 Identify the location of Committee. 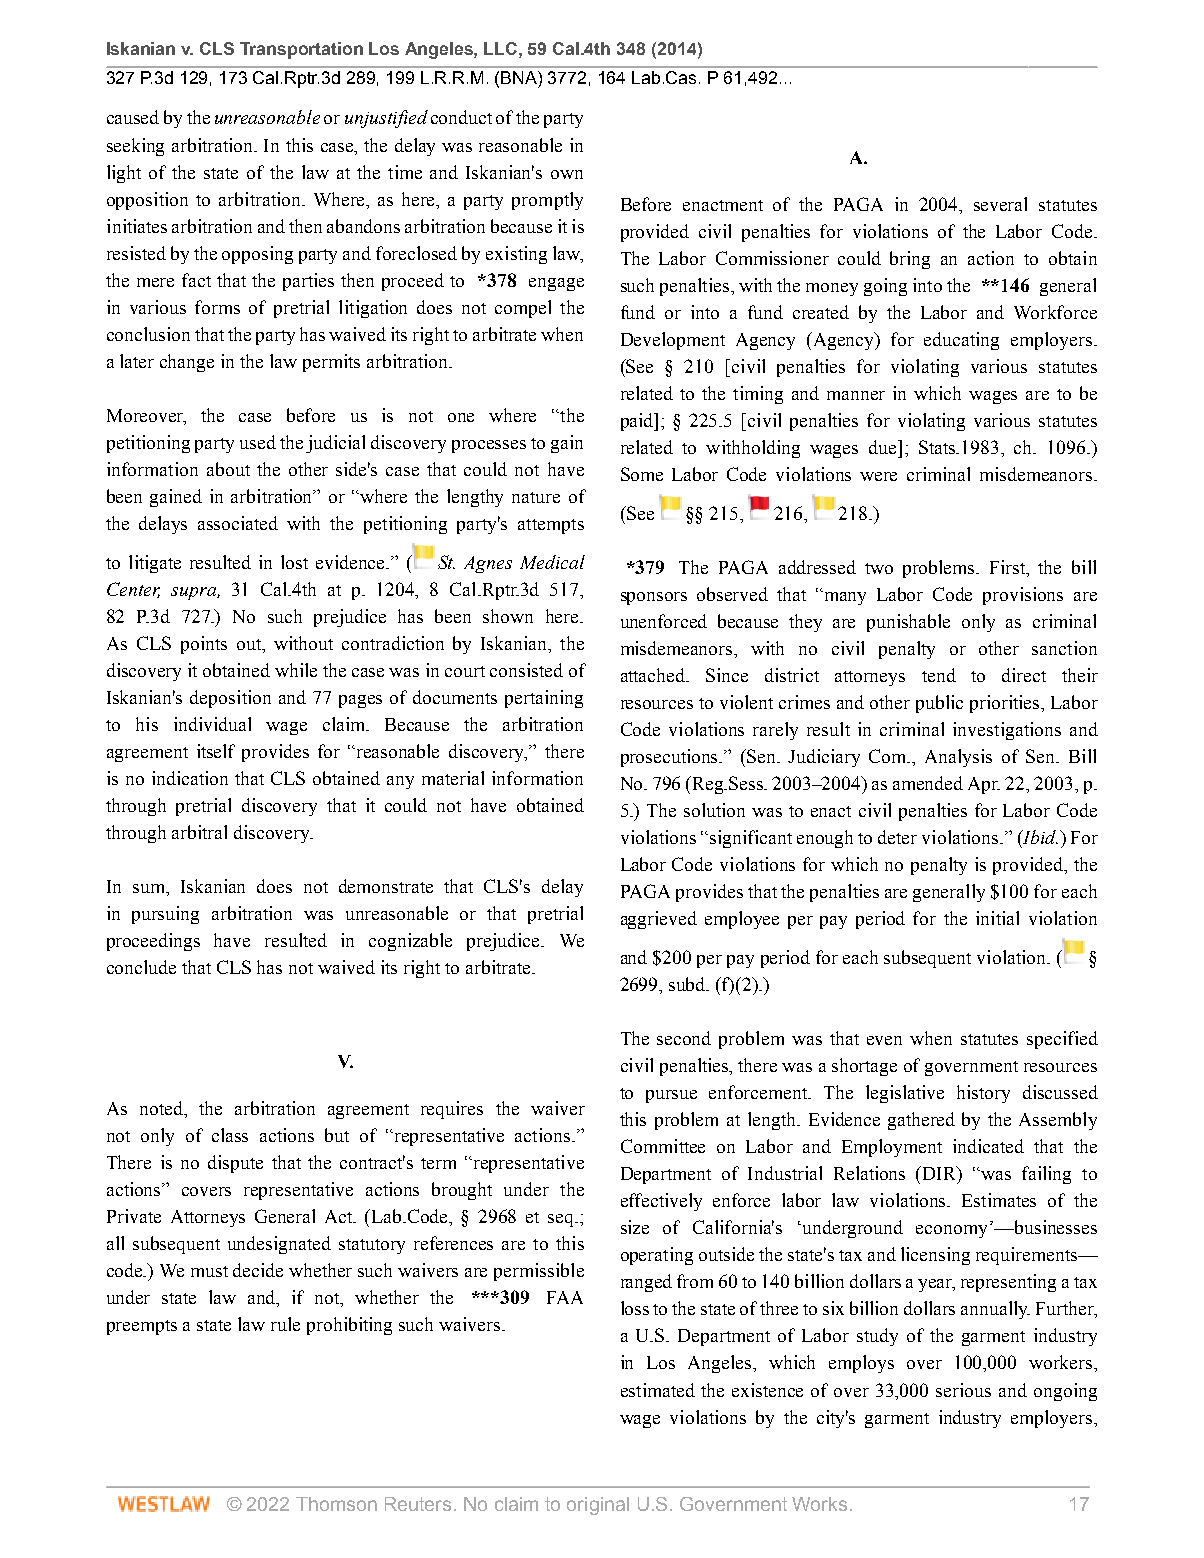
(663, 1146).
